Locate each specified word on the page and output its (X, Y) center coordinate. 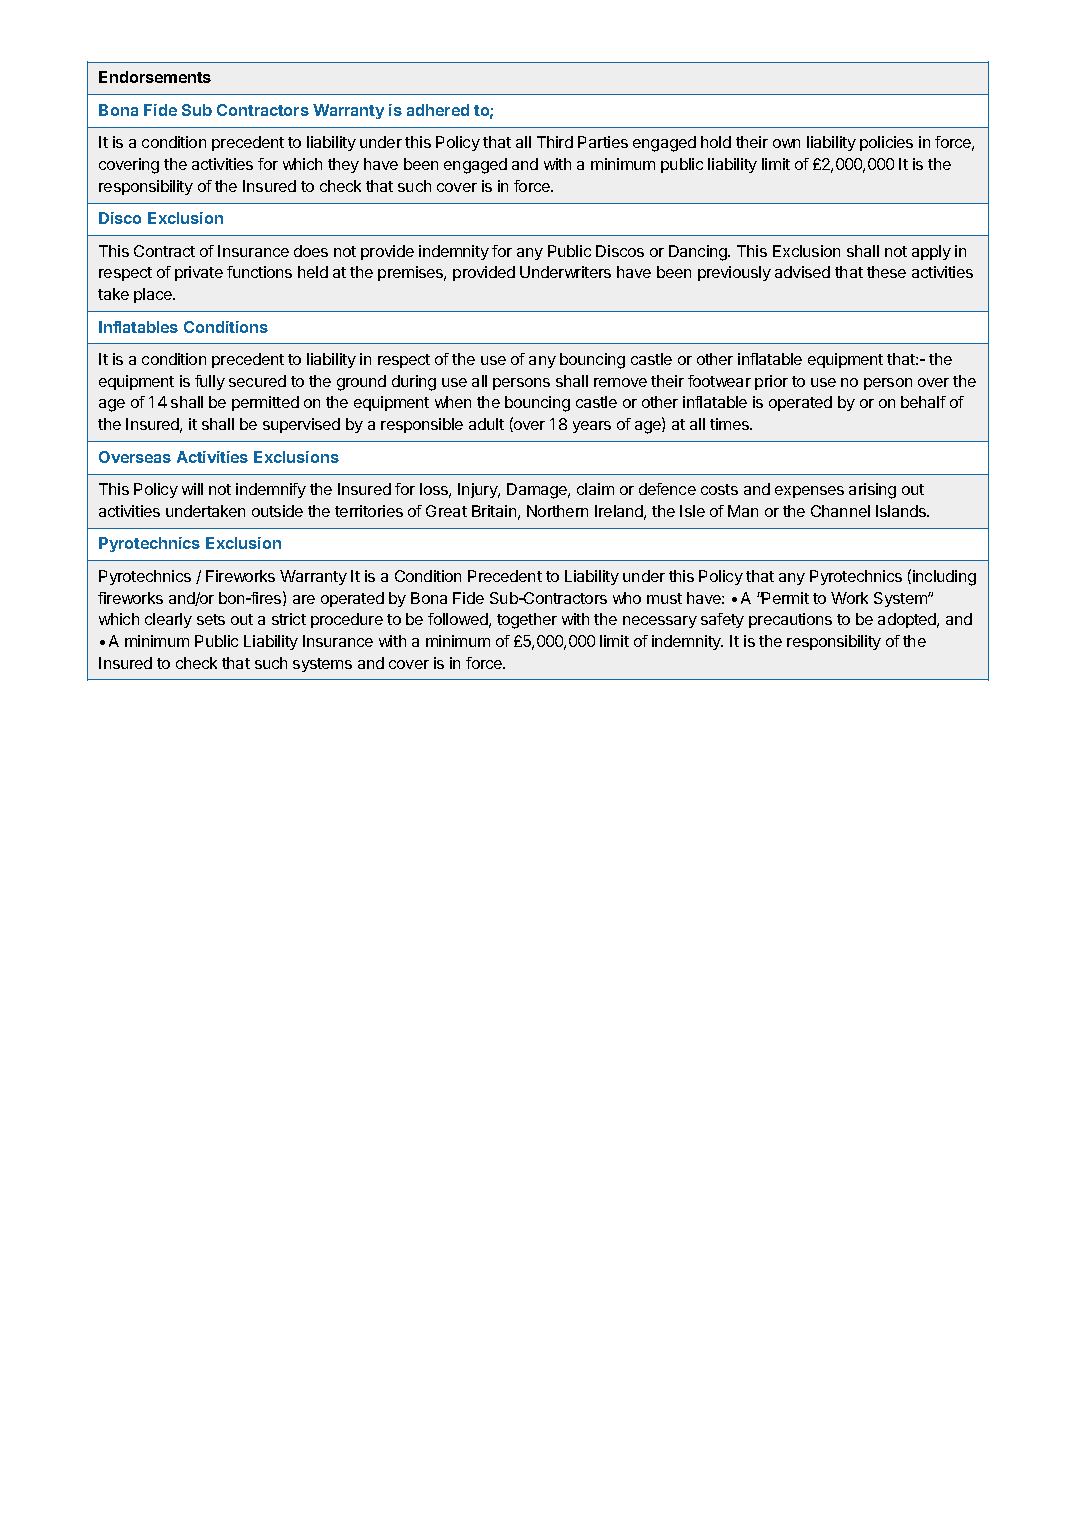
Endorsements (155, 77)
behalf (923, 402)
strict (289, 619)
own (786, 143)
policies (886, 143)
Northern (557, 511)
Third (555, 142)
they (343, 165)
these (886, 272)
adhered (438, 110)
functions (259, 272)
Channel (840, 511)
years (592, 427)
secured (257, 381)
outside (277, 511)
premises (412, 273)
